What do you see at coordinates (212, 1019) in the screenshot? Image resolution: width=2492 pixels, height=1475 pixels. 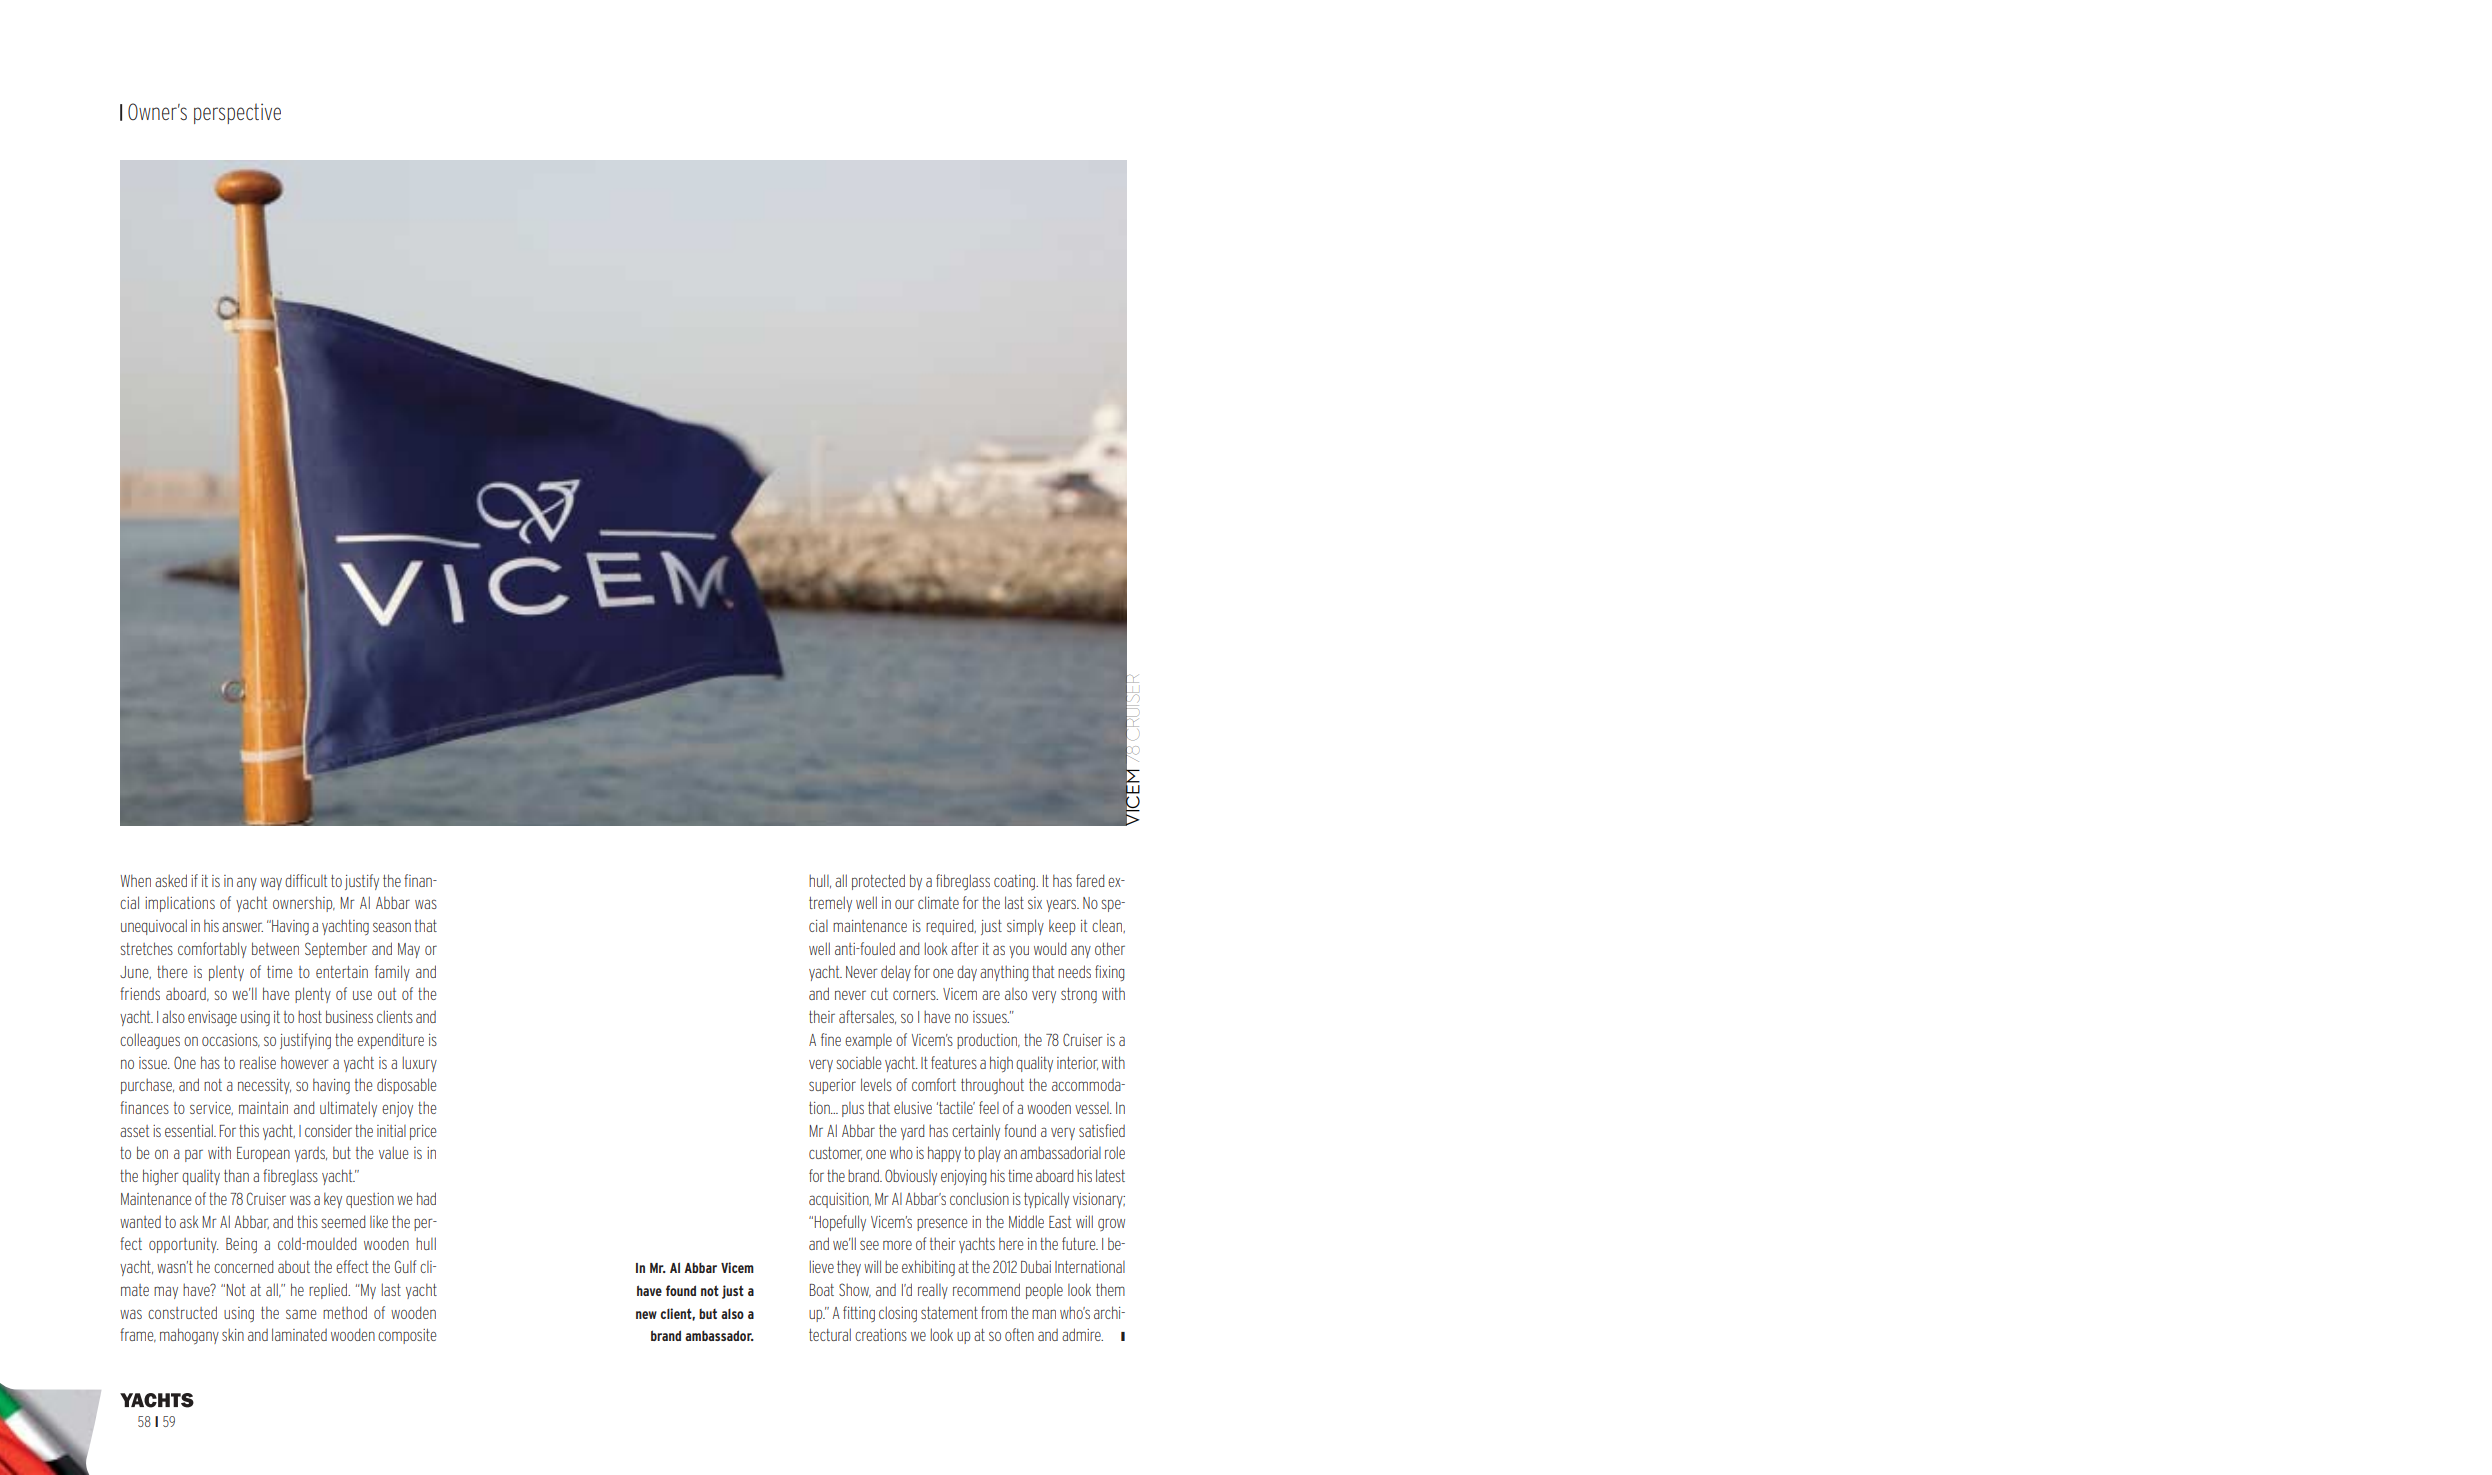 I see `envisage` at bounding box center [212, 1019].
